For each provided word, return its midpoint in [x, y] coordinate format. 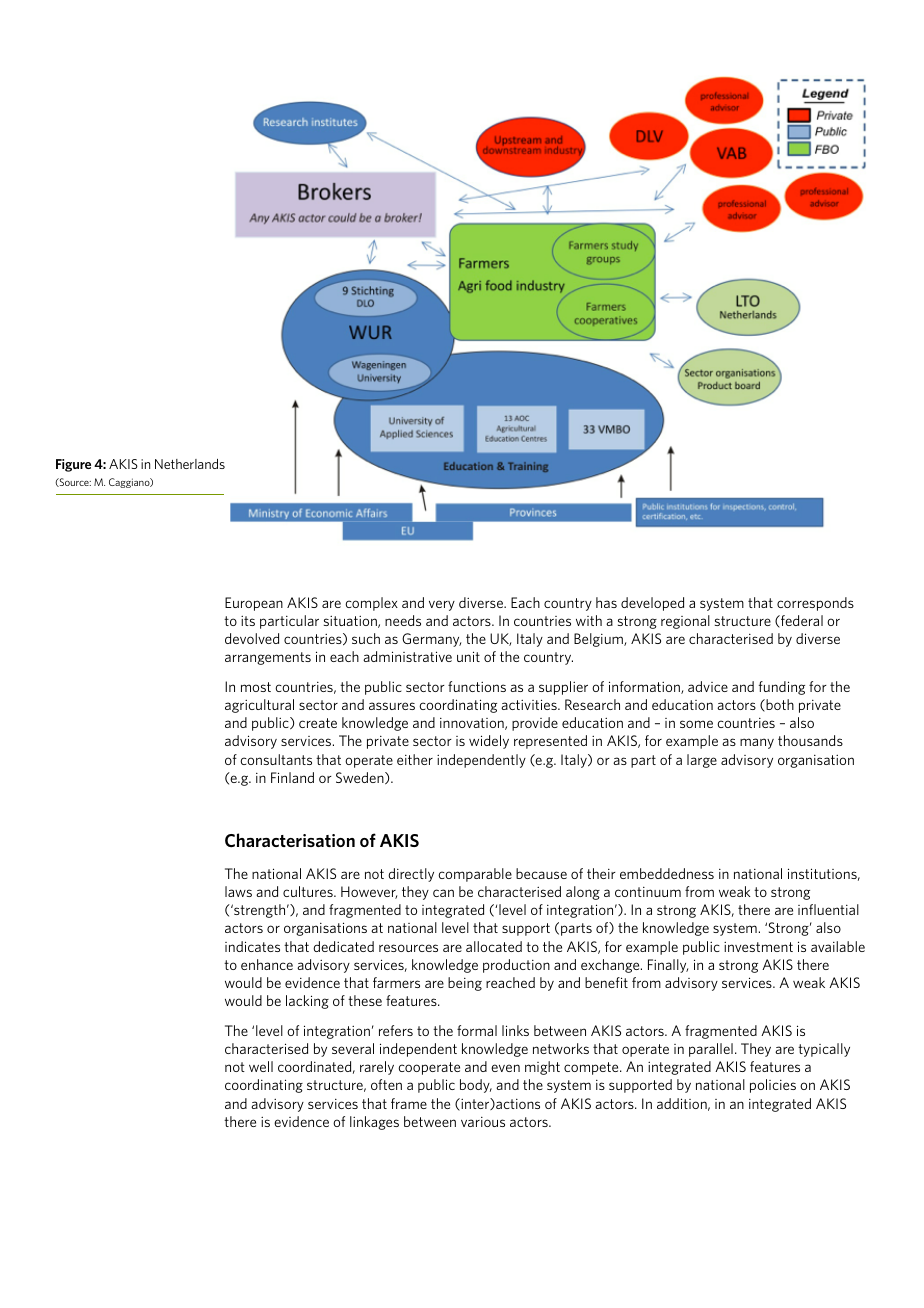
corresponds [815, 604]
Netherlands [190, 464]
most [256, 687]
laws [238, 891]
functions [477, 686]
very [442, 605]
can [443, 893]
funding [782, 688]
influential [828, 909]
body [476, 1086]
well [261, 1066]
